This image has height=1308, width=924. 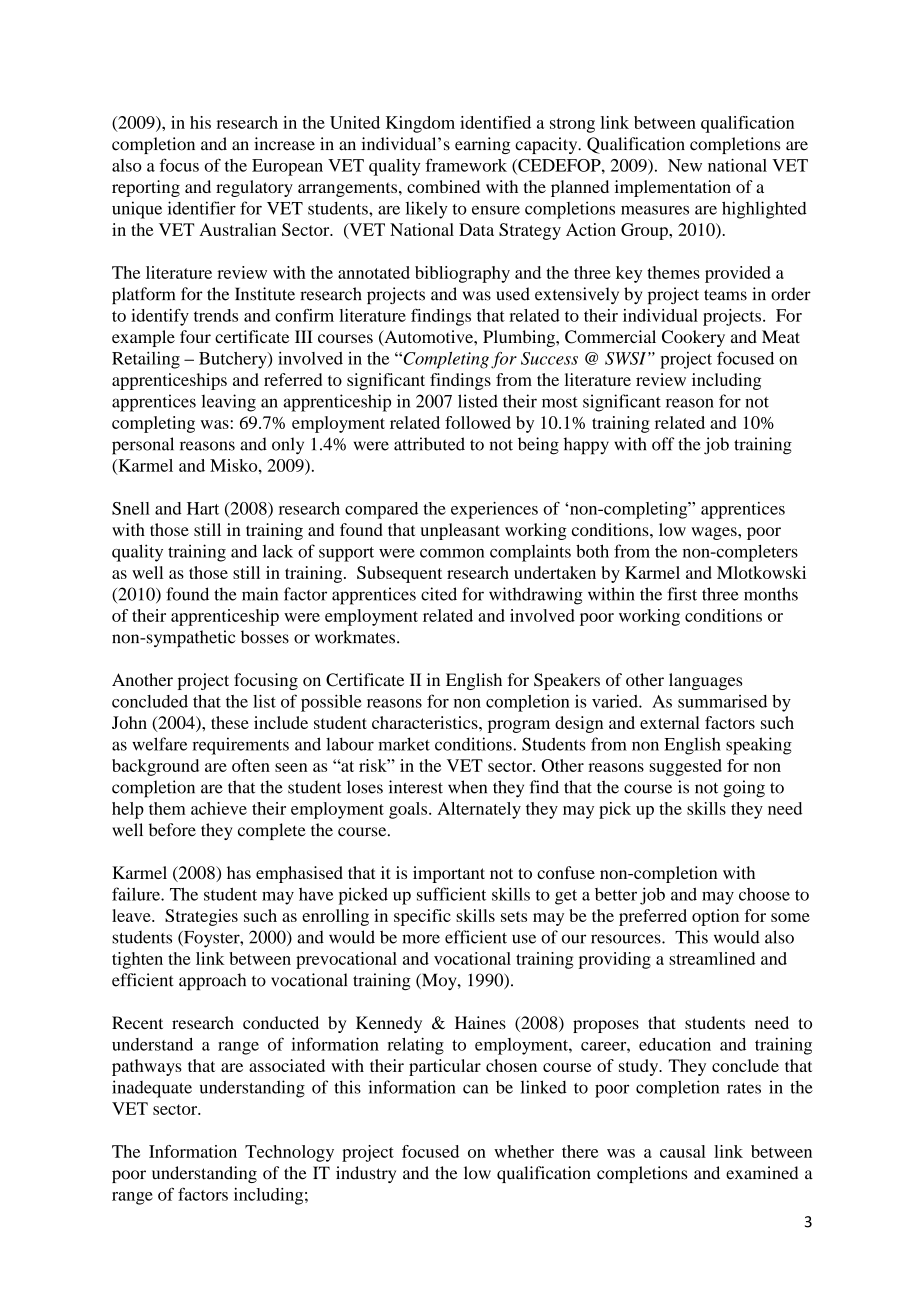 I want to click on framework, so click(x=466, y=165).
